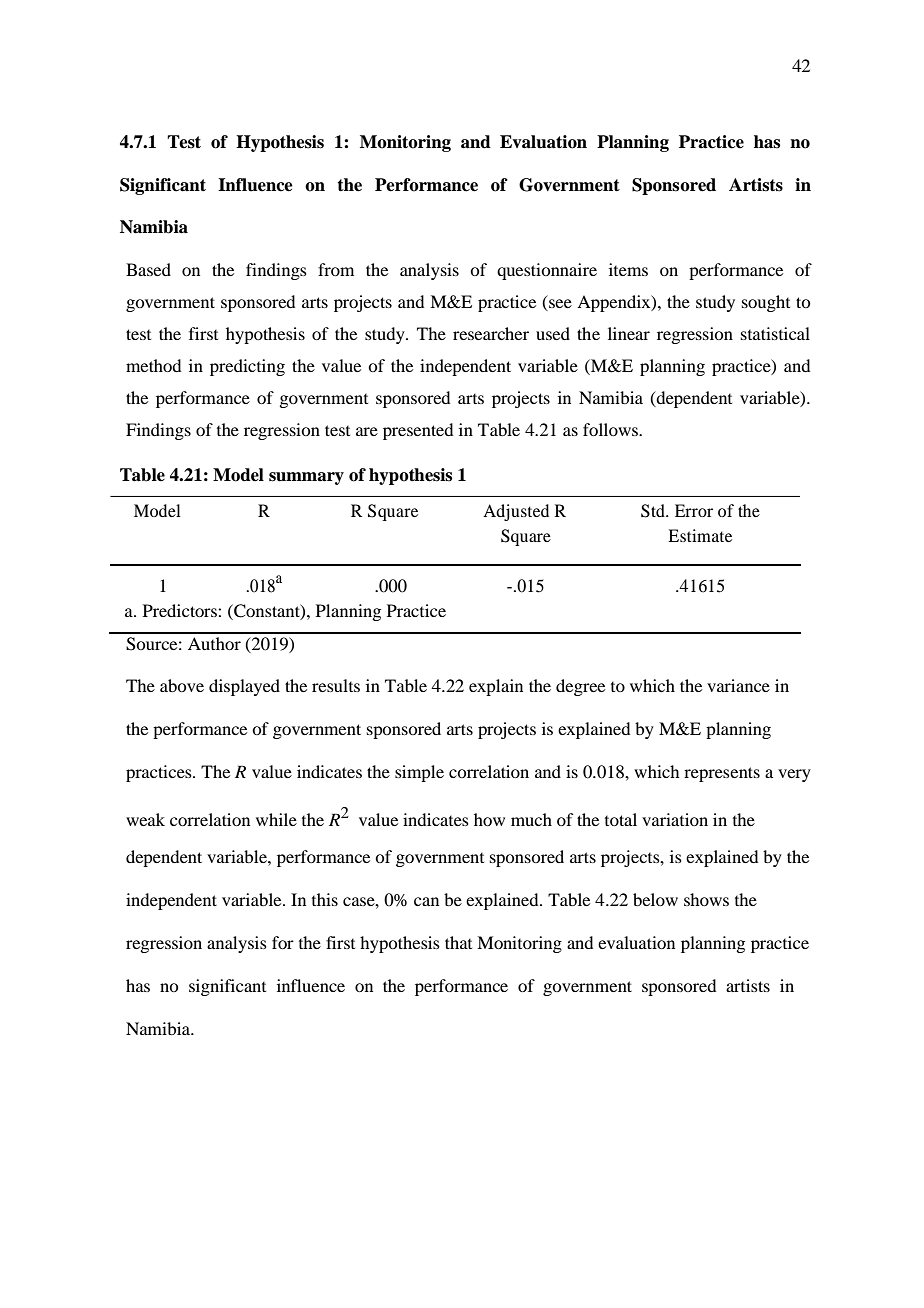 The image size is (924, 1308). What do you see at coordinates (706, 899) in the document?
I see `shows` at bounding box center [706, 899].
